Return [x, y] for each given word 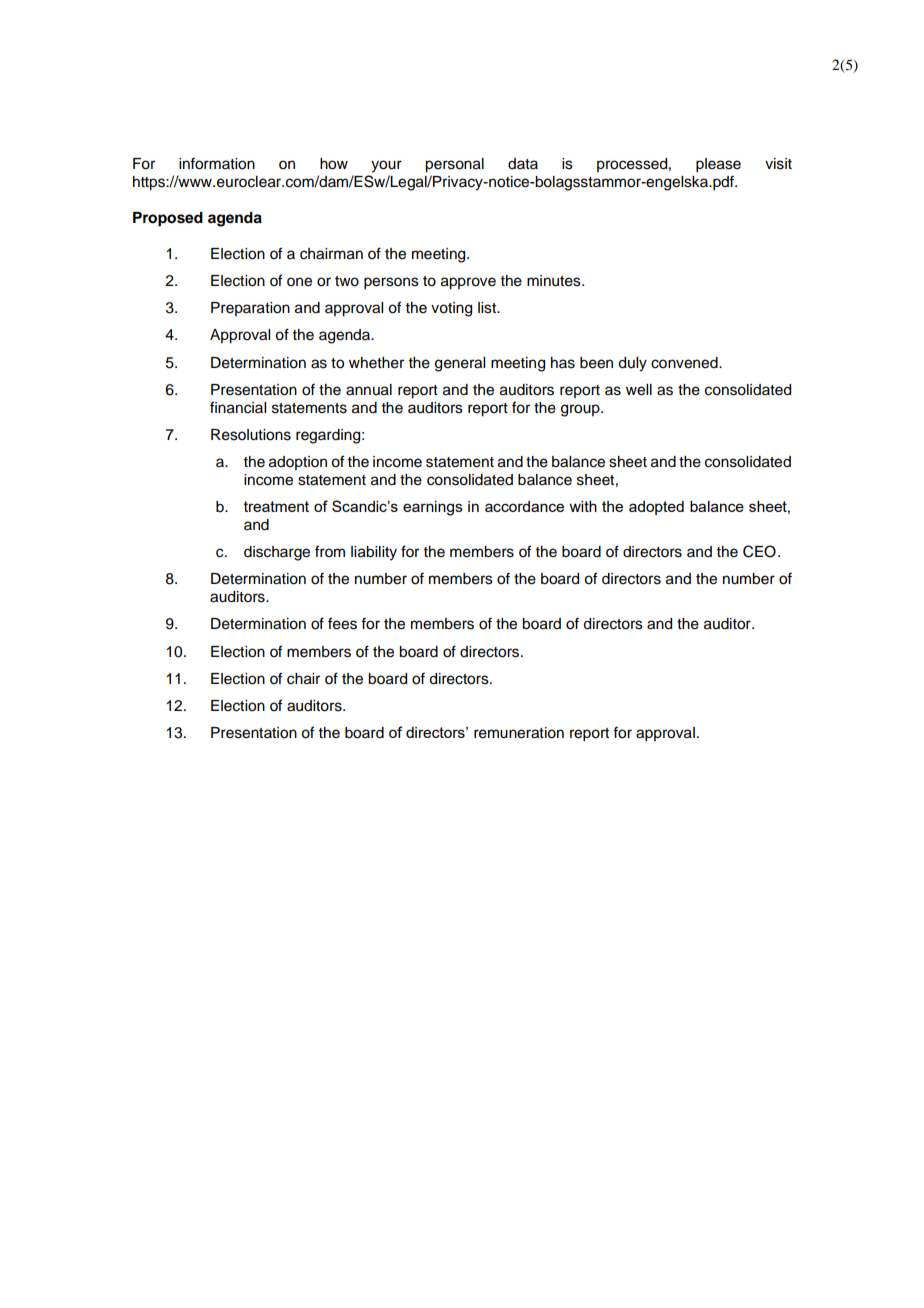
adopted [656, 508]
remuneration [519, 733]
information [217, 163]
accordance [524, 506]
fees [342, 623]
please [718, 165]
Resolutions [251, 435]
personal [454, 165]
